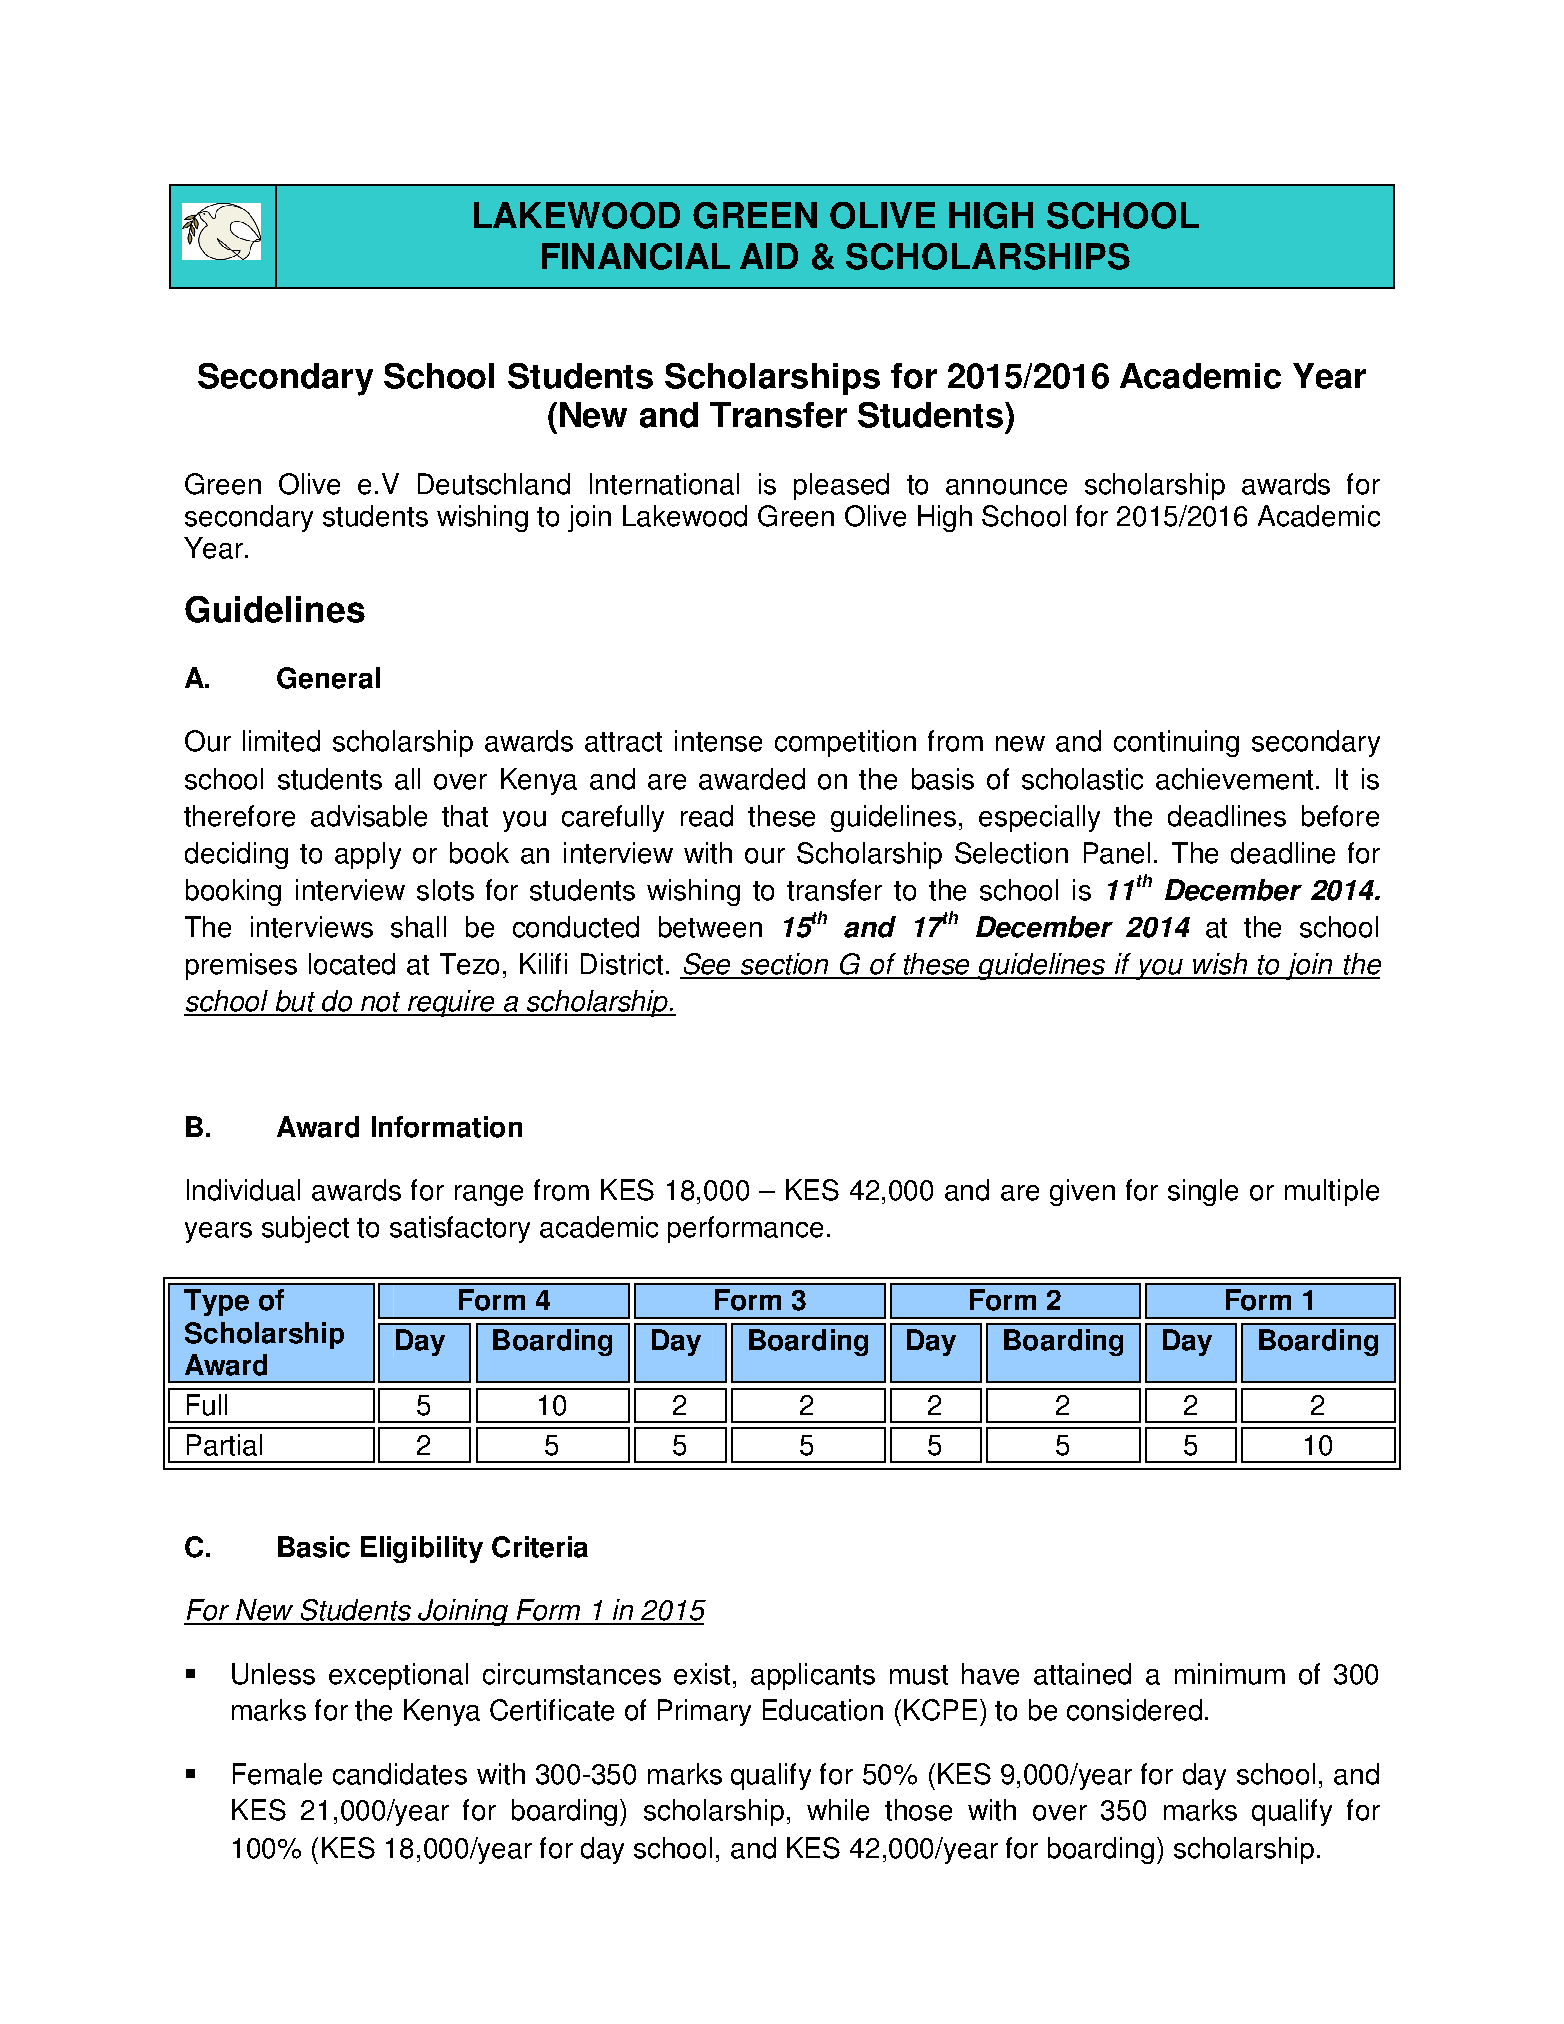 The height and width of the screenshot is (2024, 1564). Describe the element at coordinates (224, 1445) in the screenshot. I see `Partial` at that location.
